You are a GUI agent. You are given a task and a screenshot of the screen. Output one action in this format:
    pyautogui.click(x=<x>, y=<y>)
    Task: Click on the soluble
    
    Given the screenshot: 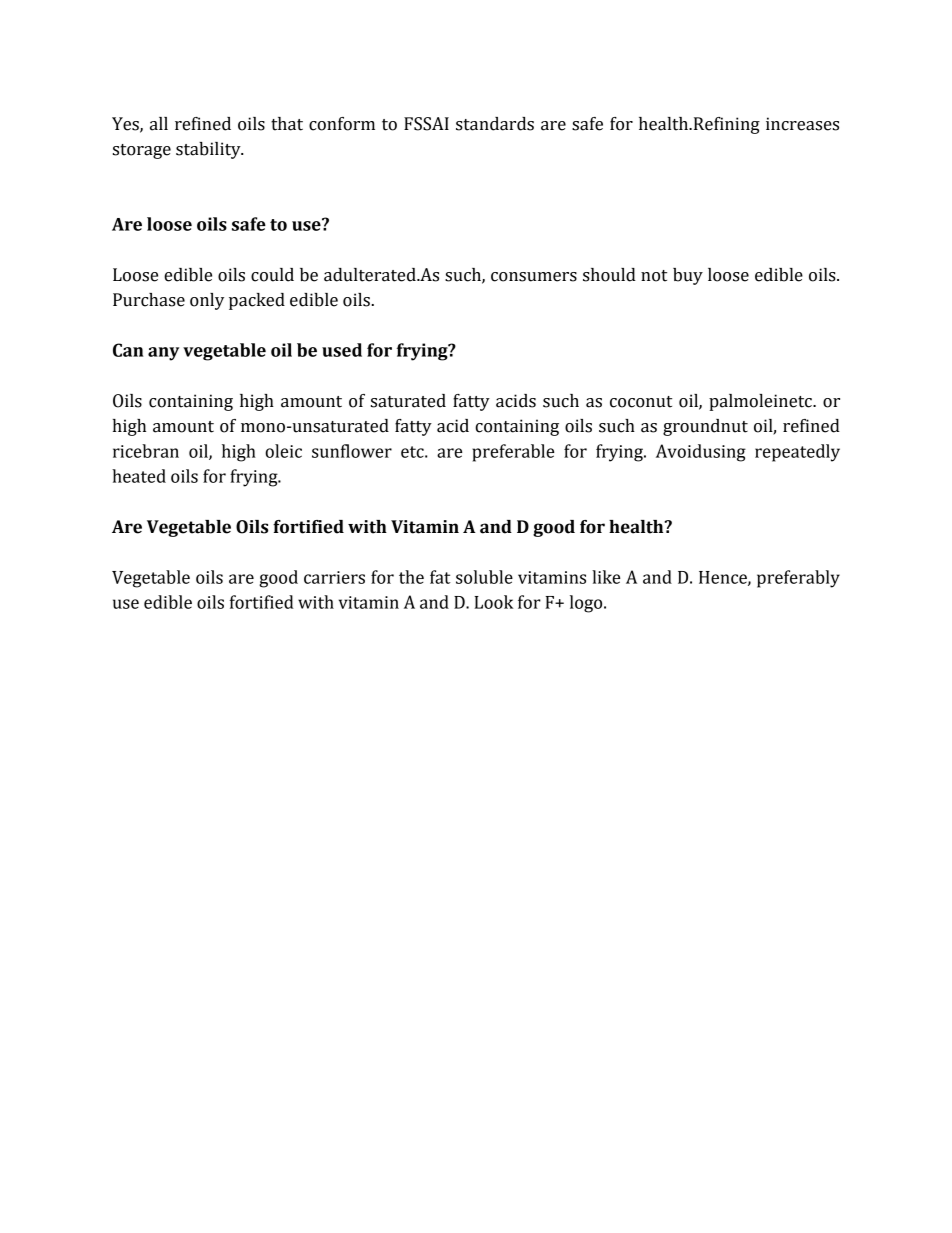 What is the action you would take?
    pyautogui.click(x=484, y=577)
